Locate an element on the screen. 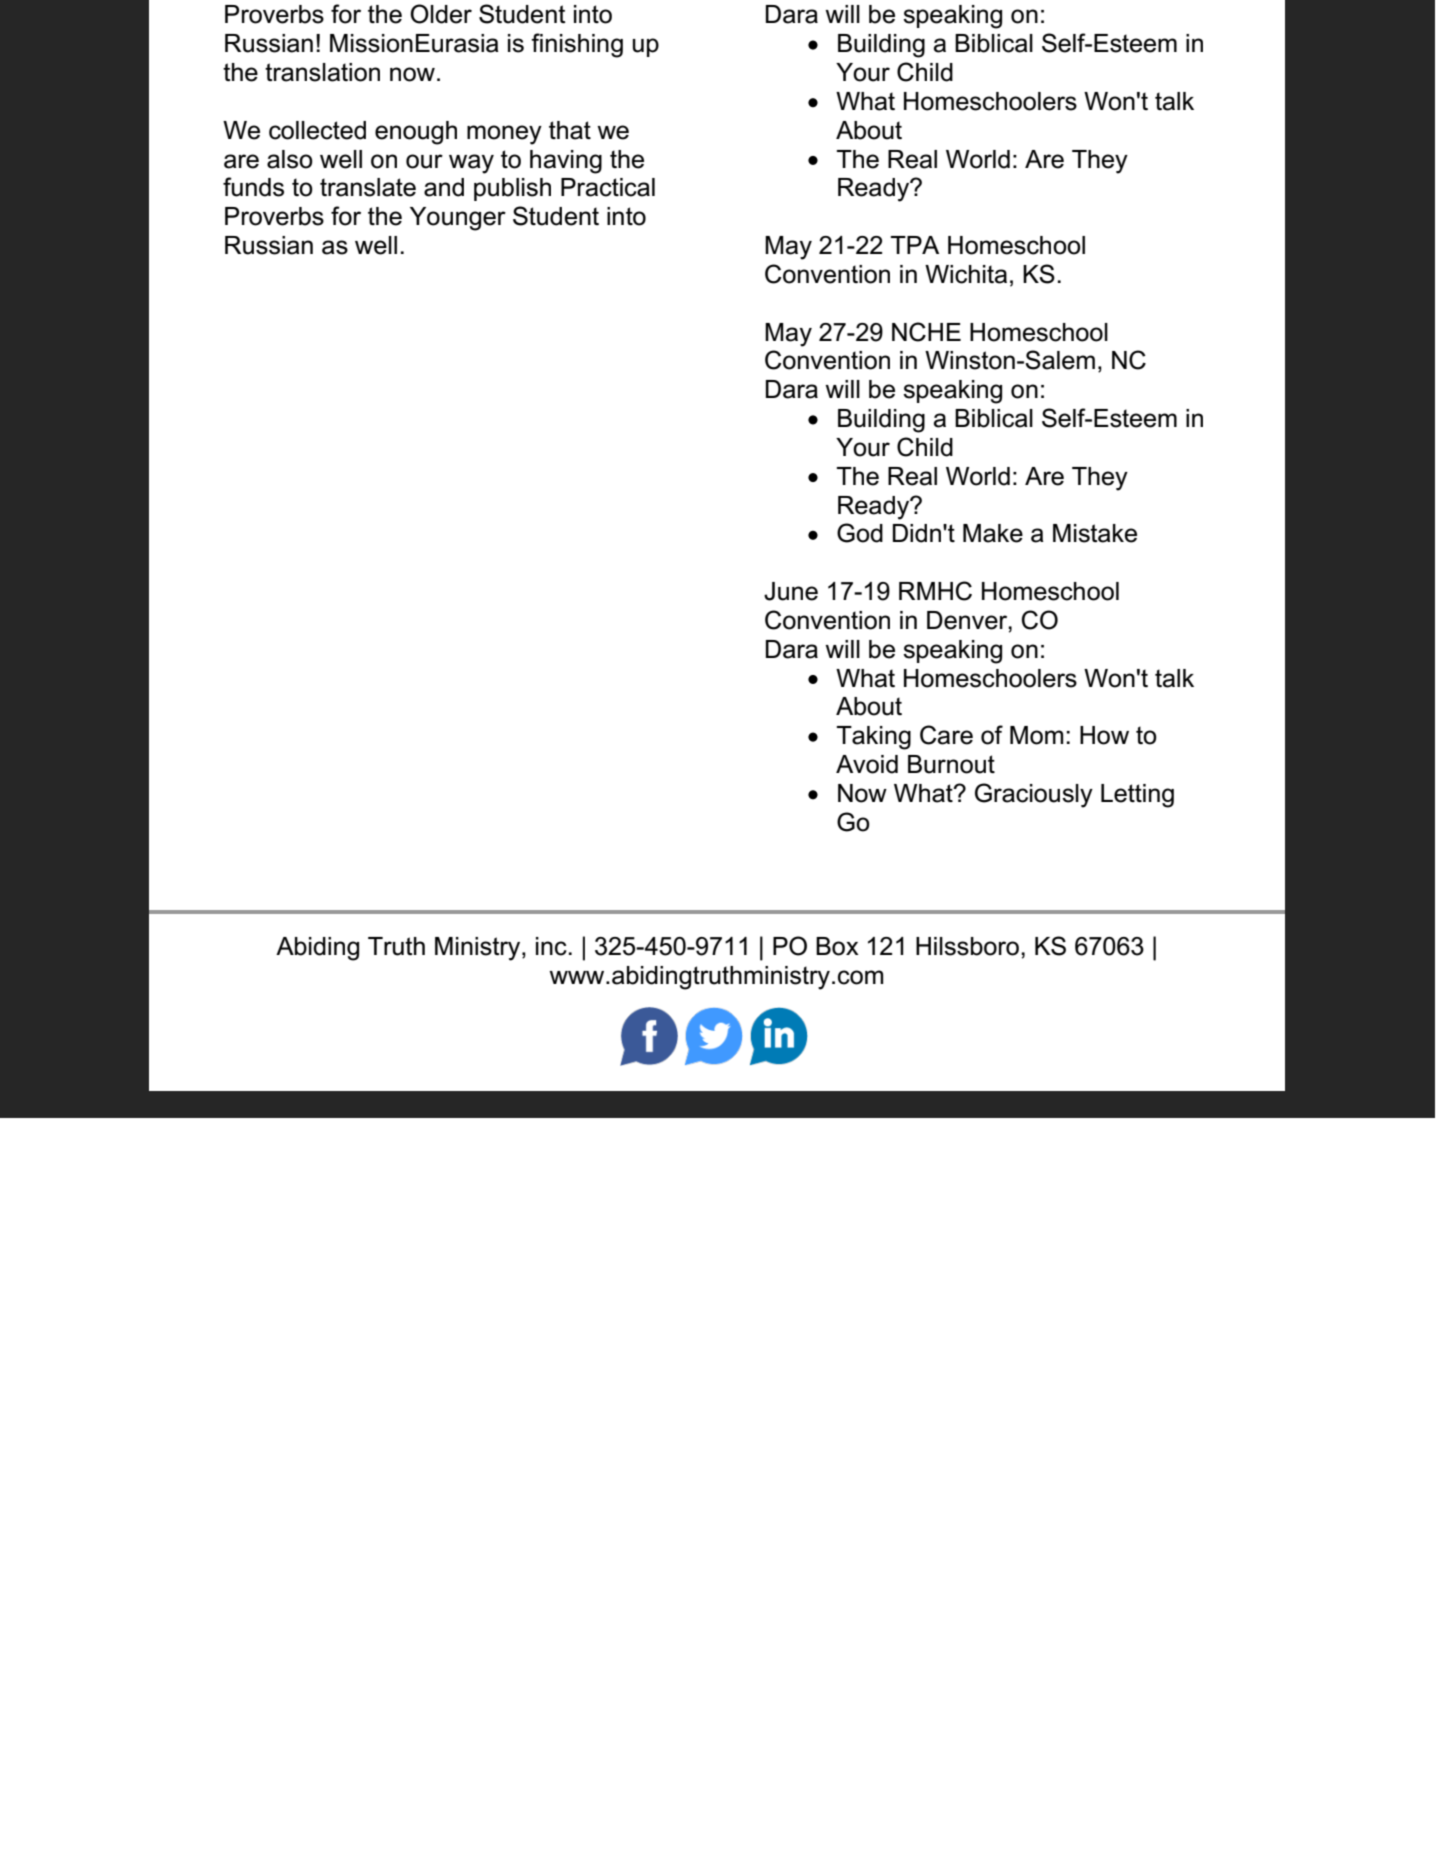 The height and width of the screenshot is (1858, 1436). inc is located at coordinates (551, 946).
